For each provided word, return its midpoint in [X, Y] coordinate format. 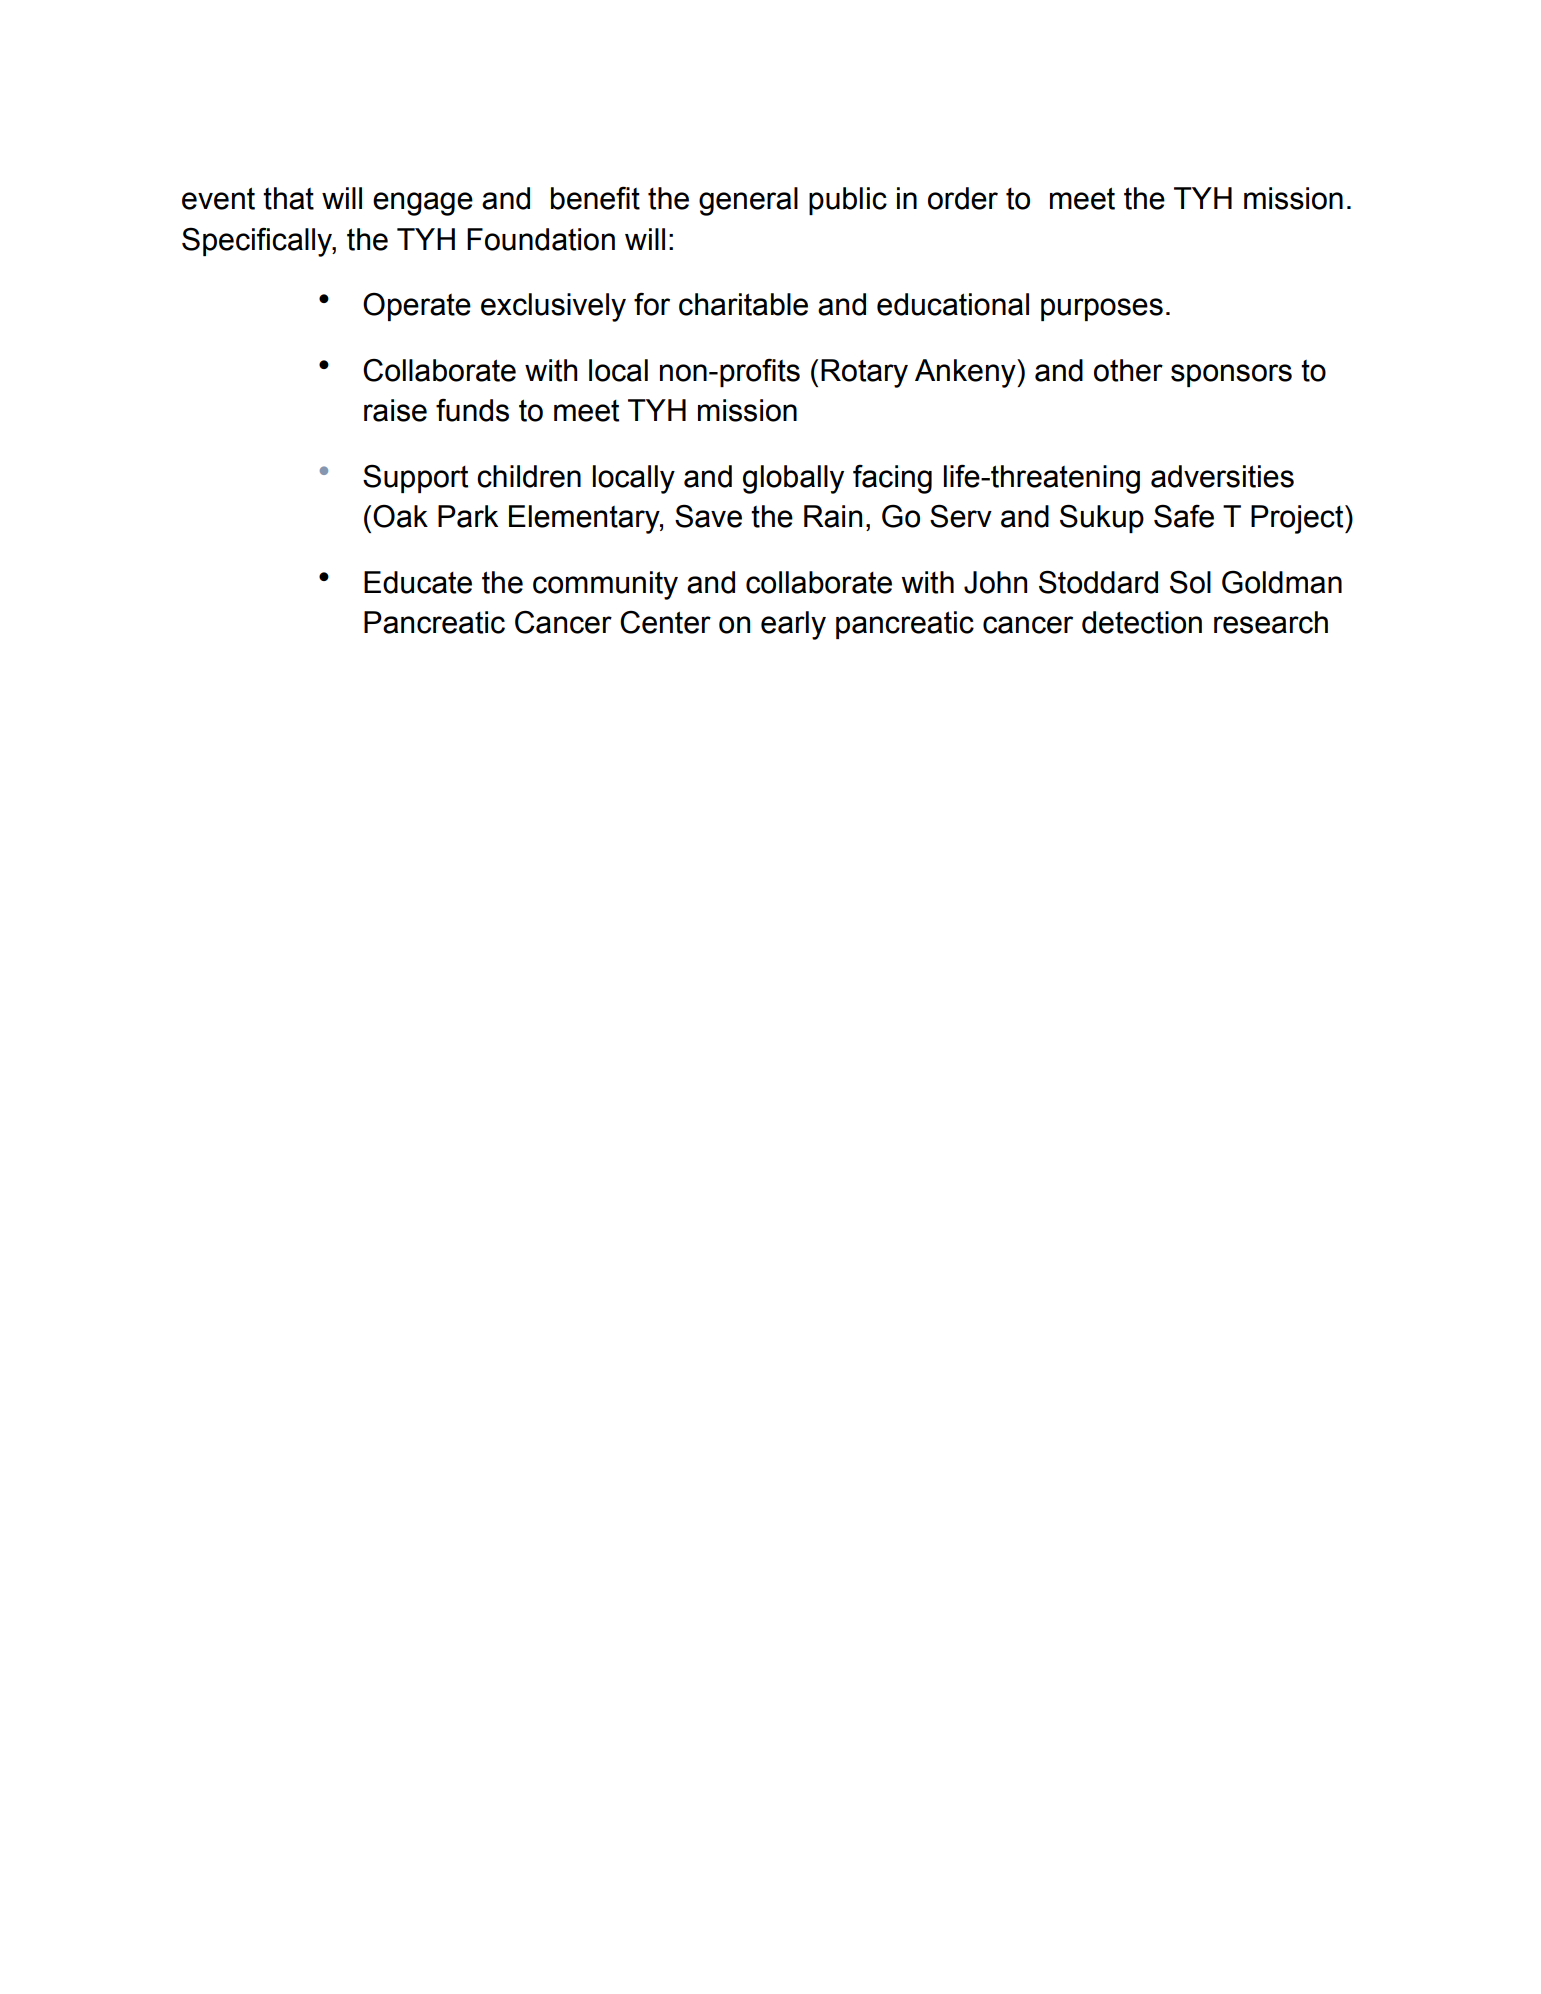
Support [415, 478]
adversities [1222, 476]
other [1128, 370]
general [748, 201]
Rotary [864, 373]
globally [793, 479]
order [963, 198]
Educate [418, 582]
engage [423, 204]
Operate [417, 307]
